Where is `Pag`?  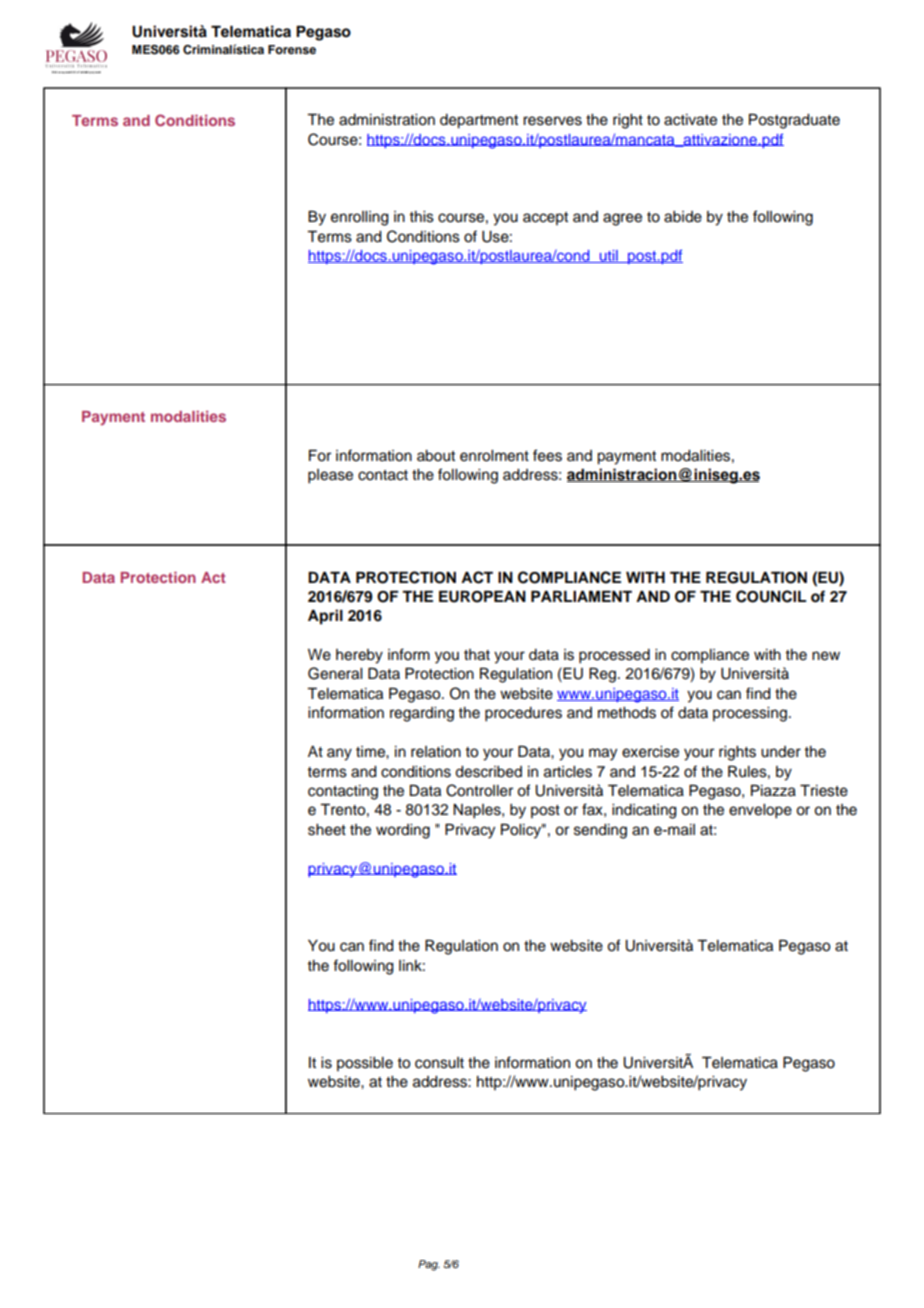 Pag is located at coordinates (429, 1265).
